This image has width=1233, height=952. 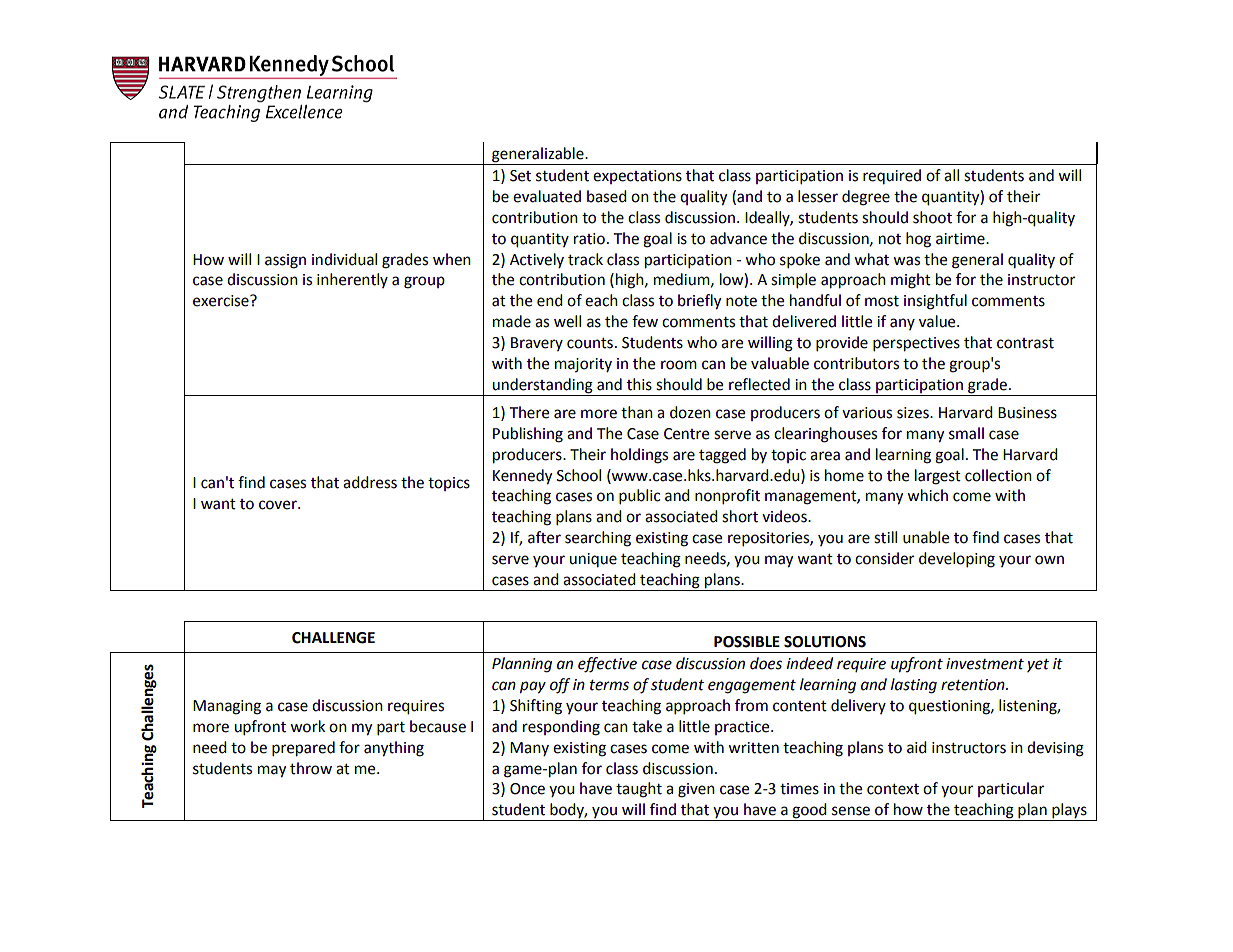 I want to click on individual, so click(x=344, y=259).
